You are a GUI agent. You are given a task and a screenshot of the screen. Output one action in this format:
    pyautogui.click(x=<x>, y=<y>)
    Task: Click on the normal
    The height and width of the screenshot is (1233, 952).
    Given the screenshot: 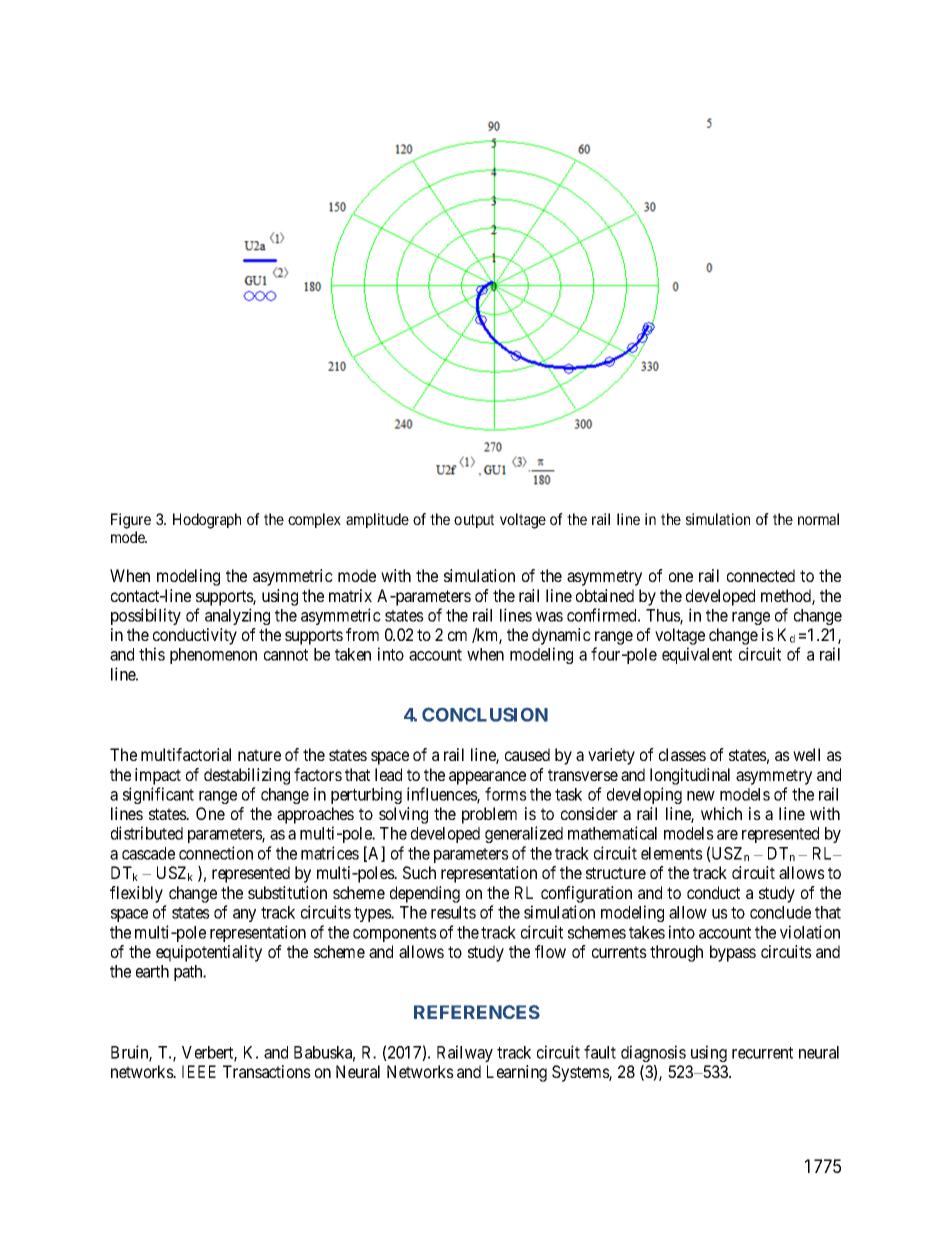 What is the action you would take?
    pyautogui.click(x=818, y=519)
